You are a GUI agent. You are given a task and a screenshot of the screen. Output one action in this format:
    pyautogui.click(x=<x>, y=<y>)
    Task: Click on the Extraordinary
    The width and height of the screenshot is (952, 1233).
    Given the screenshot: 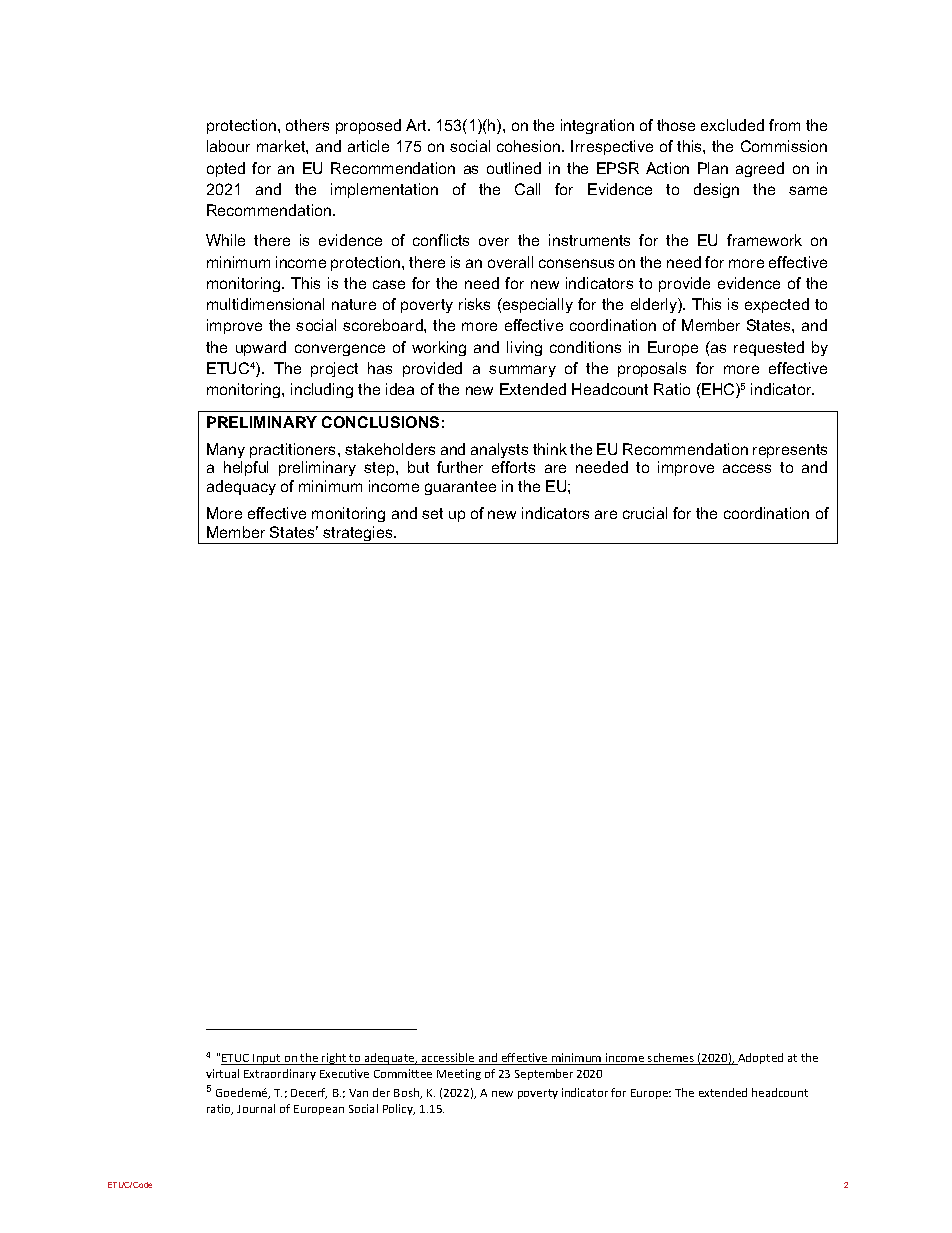 What is the action you would take?
    pyautogui.click(x=280, y=1074)
